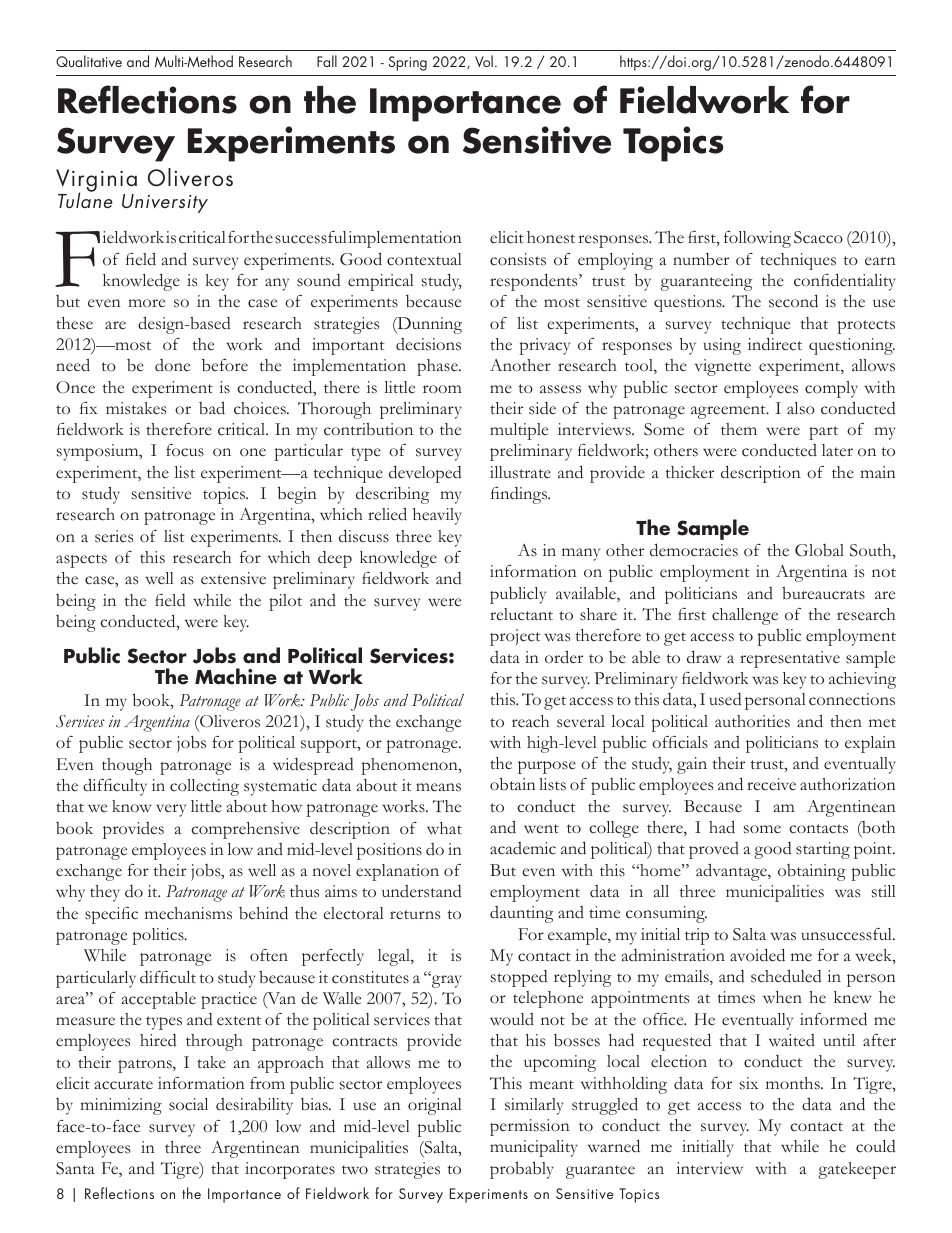 The width and height of the screenshot is (952, 1233). What do you see at coordinates (745, 616) in the screenshot?
I see `challenge` at bounding box center [745, 616].
